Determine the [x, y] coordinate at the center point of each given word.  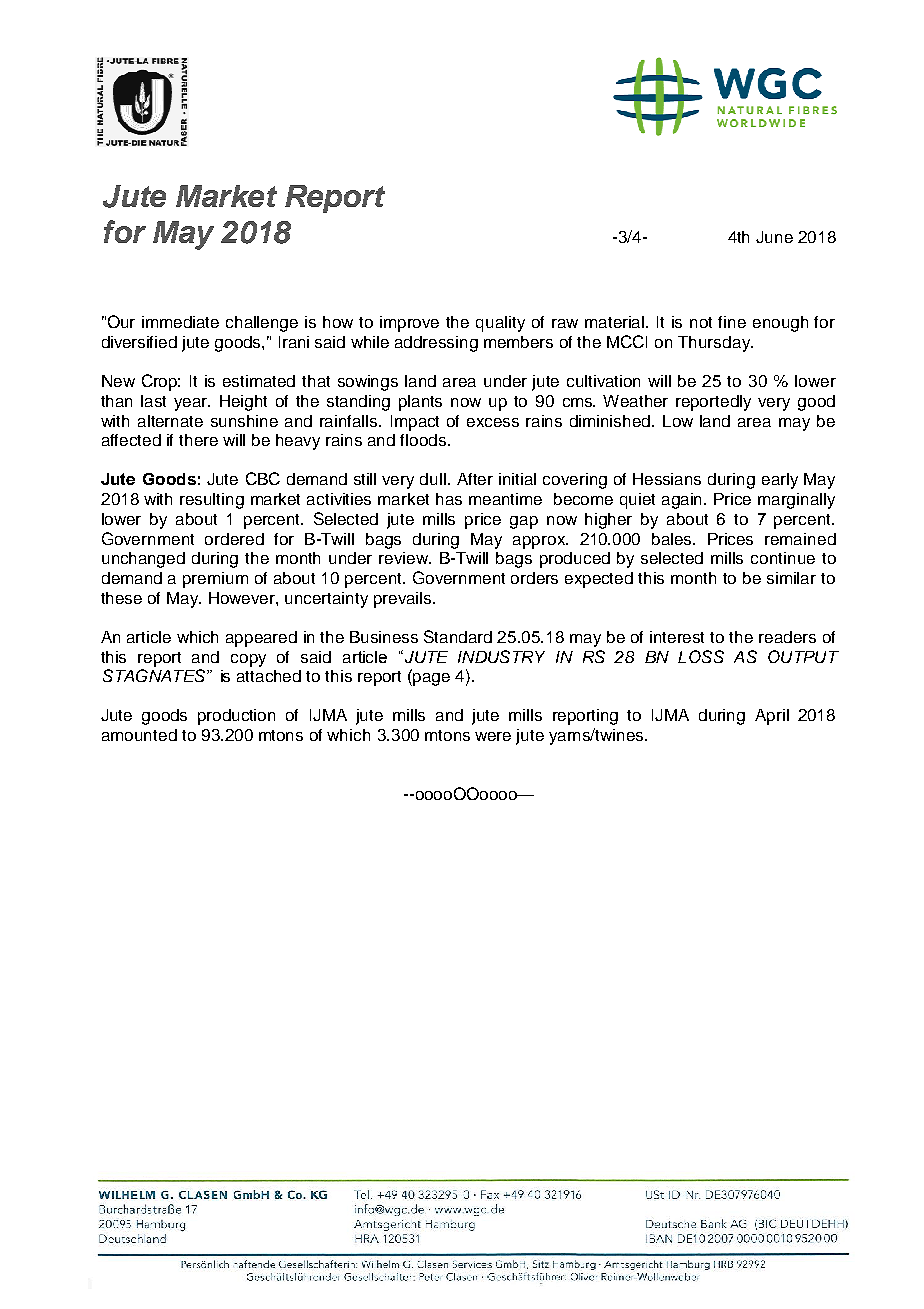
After [475, 479]
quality [500, 324]
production [236, 717]
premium [215, 580]
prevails [404, 600]
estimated [259, 381]
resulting [212, 501]
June [774, 237]
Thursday [715, 344]
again [683, 501]
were [493, 736]
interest [677, 637]
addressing [436, 344]
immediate [180, 322]
